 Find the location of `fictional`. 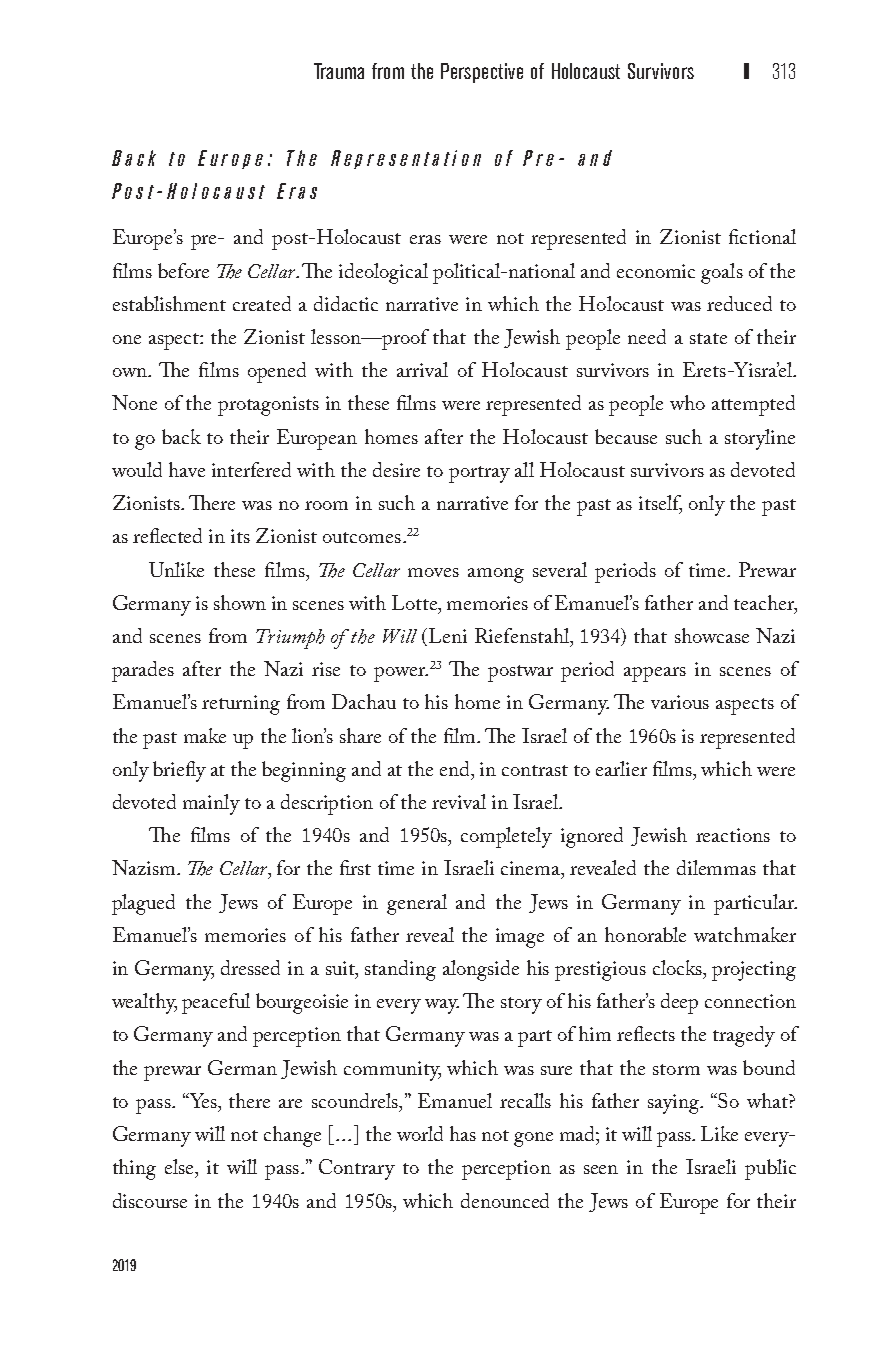

fictional is located at coordinates (762, 236).
